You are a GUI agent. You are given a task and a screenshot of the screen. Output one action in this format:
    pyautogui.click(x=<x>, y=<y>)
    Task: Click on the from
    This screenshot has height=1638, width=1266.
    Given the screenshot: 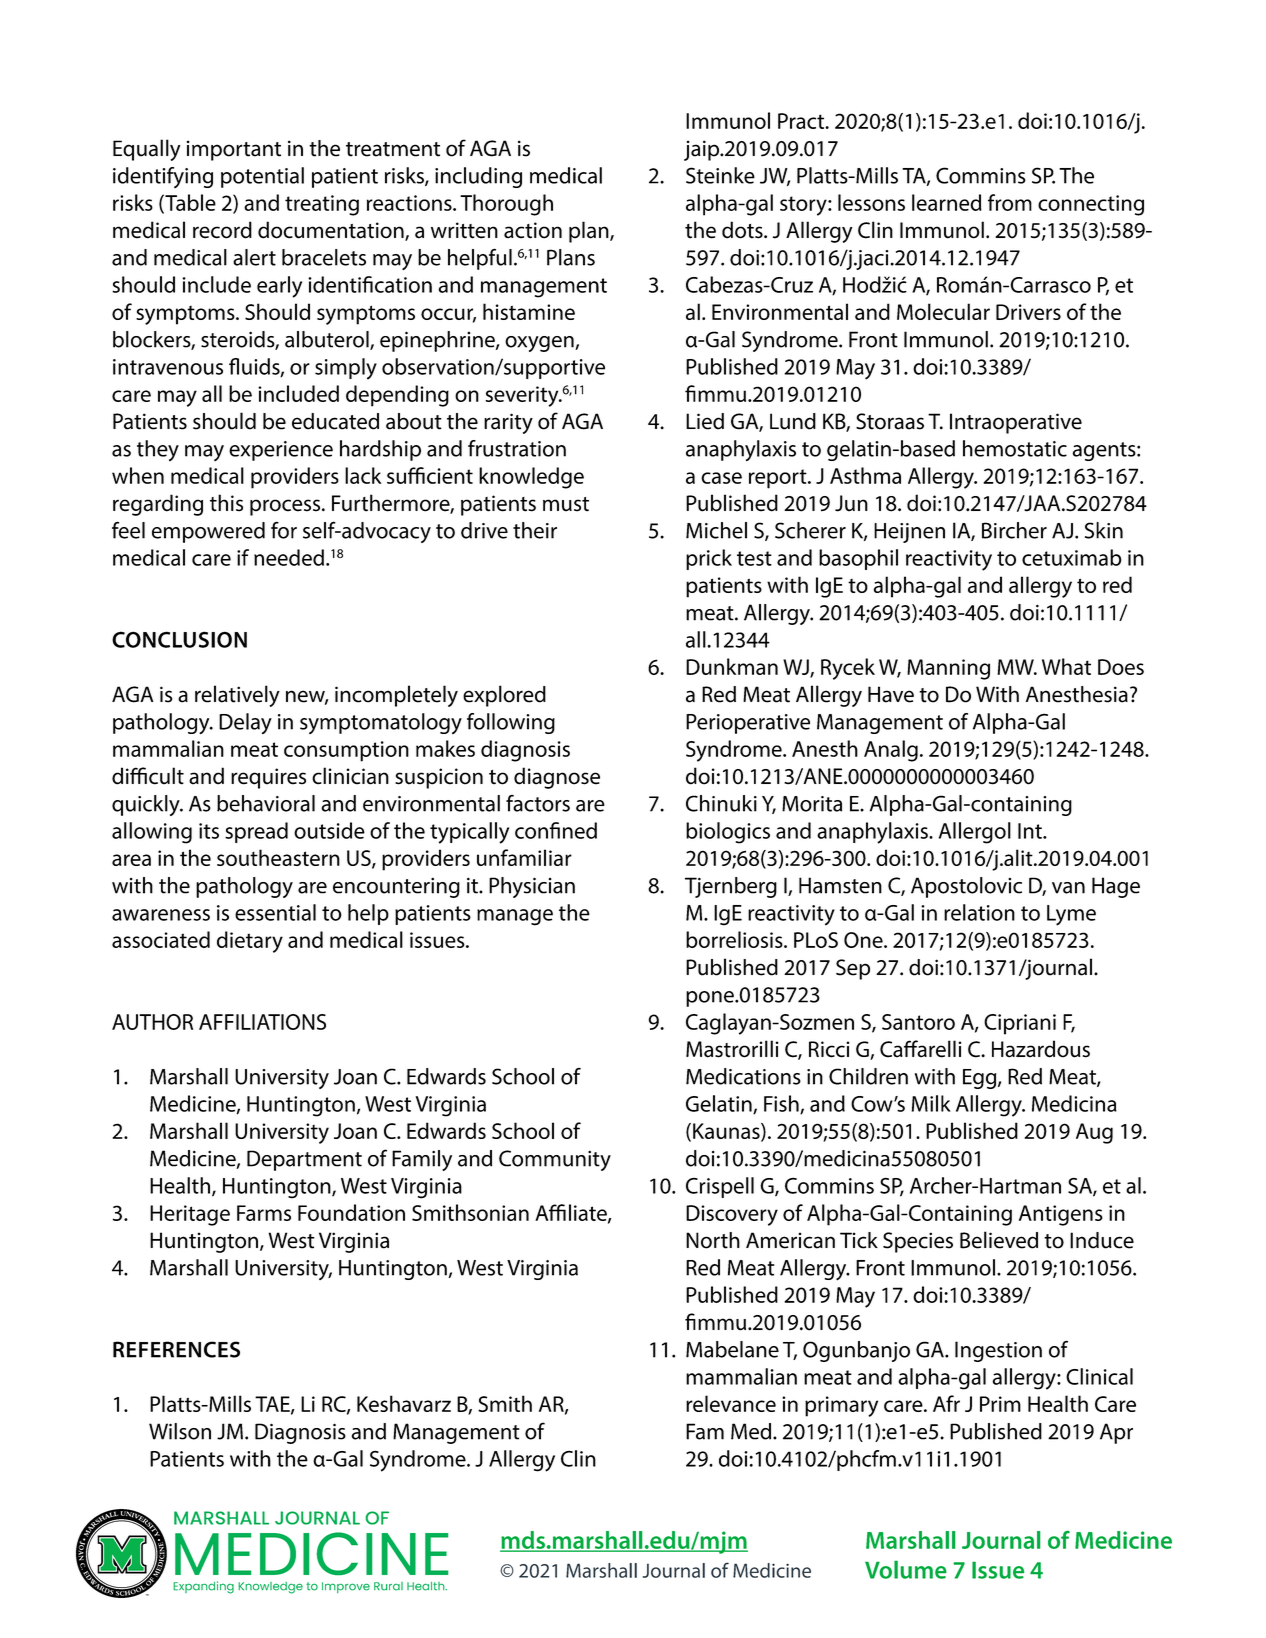 What is the action you would take?
    pyautogui.click(x=1010, y=202)
